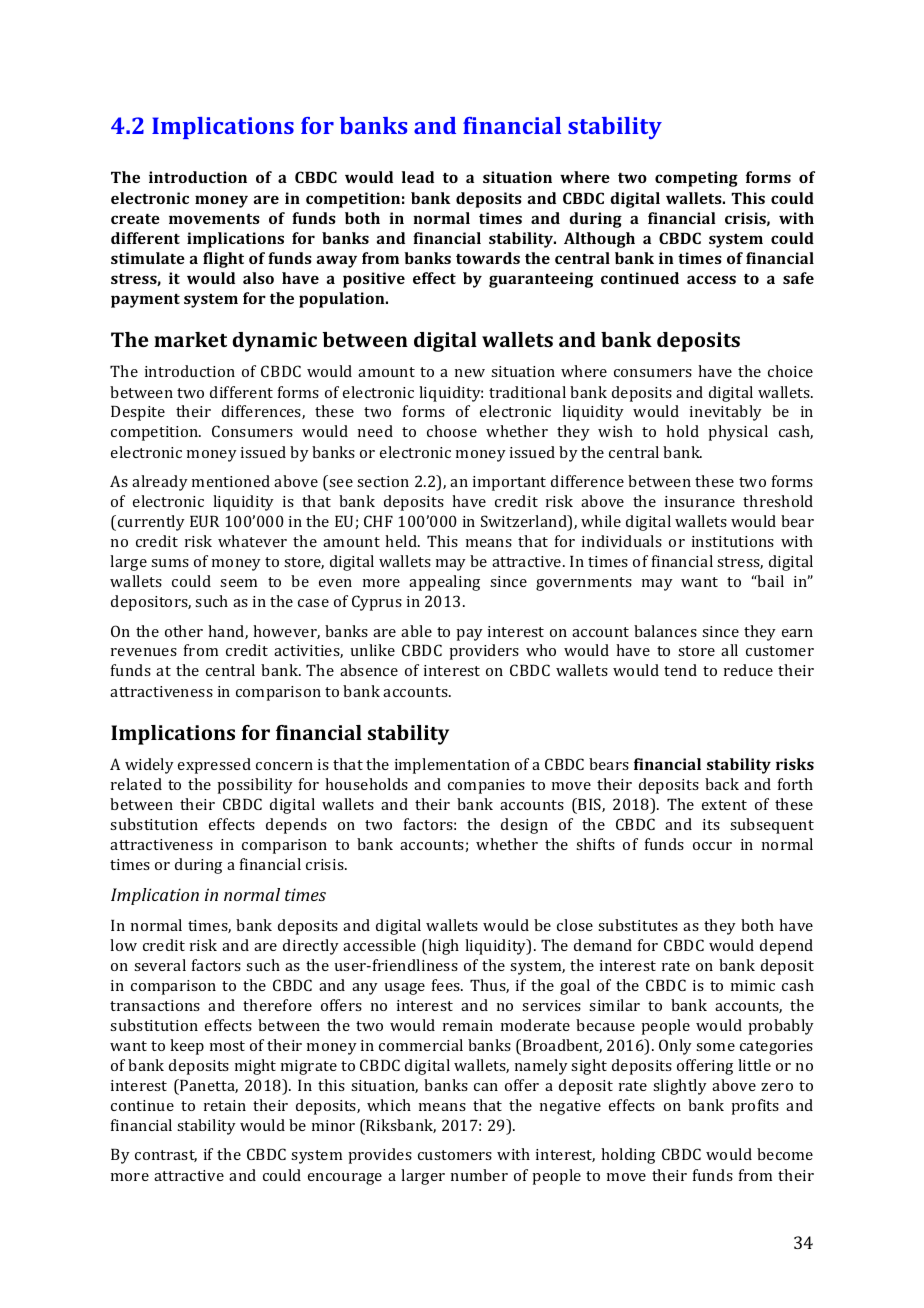  Describe the element at coordinates (696, 179) in the screenshot. I see `competing` at that location.
